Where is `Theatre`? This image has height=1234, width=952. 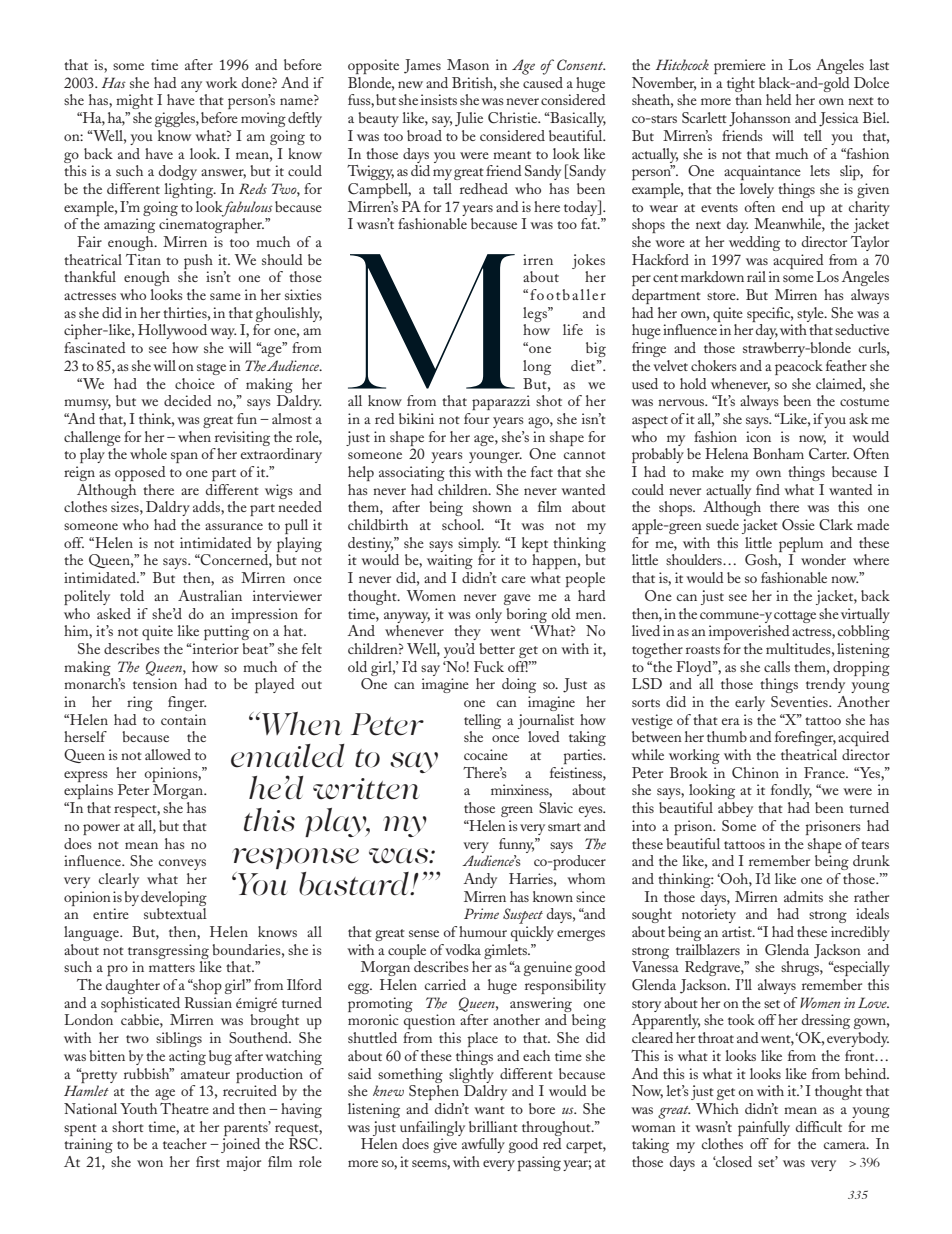 Theatre is located at coordinates (184, 1108).
